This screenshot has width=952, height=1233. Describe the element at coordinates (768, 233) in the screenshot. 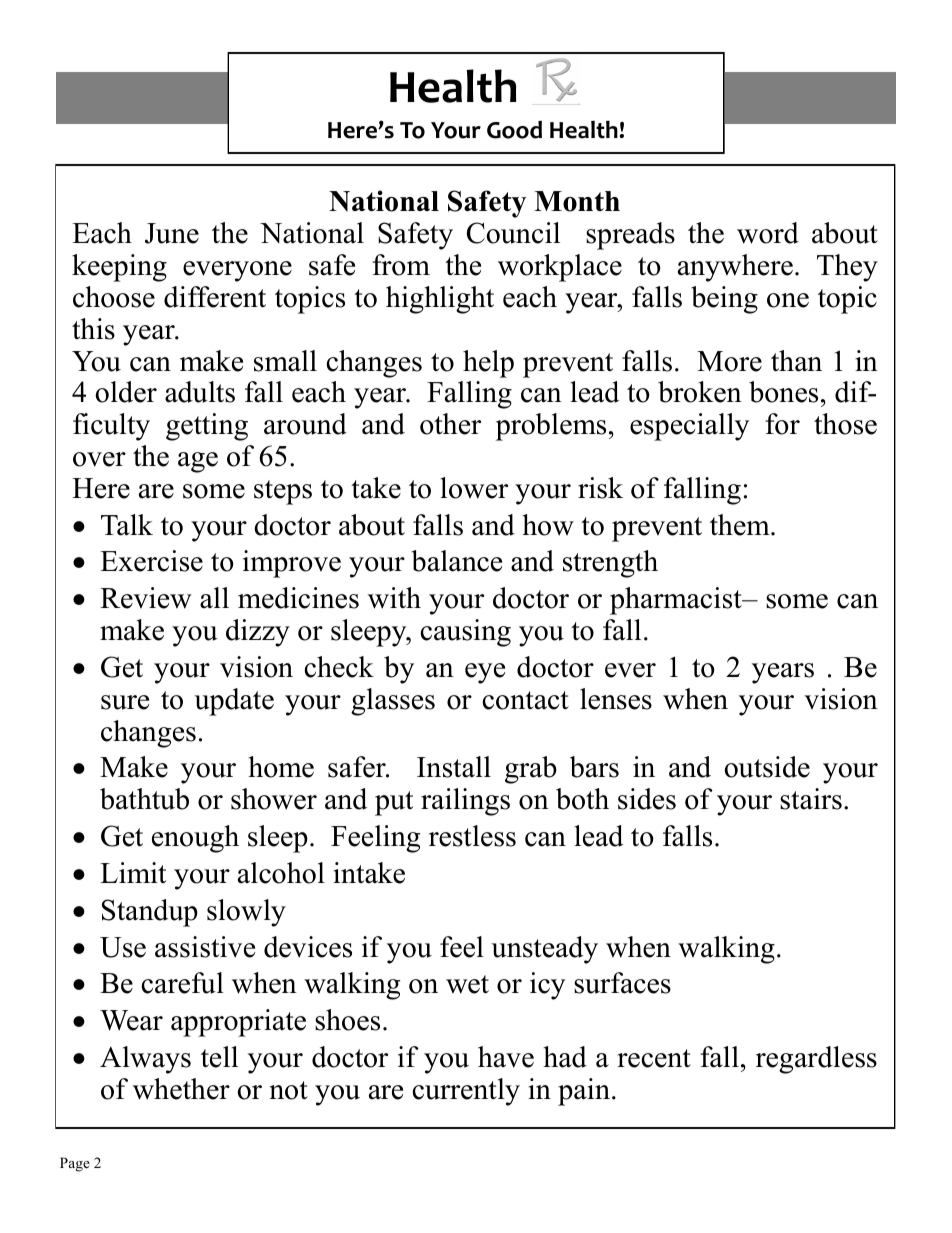

I see `word` at that location.
